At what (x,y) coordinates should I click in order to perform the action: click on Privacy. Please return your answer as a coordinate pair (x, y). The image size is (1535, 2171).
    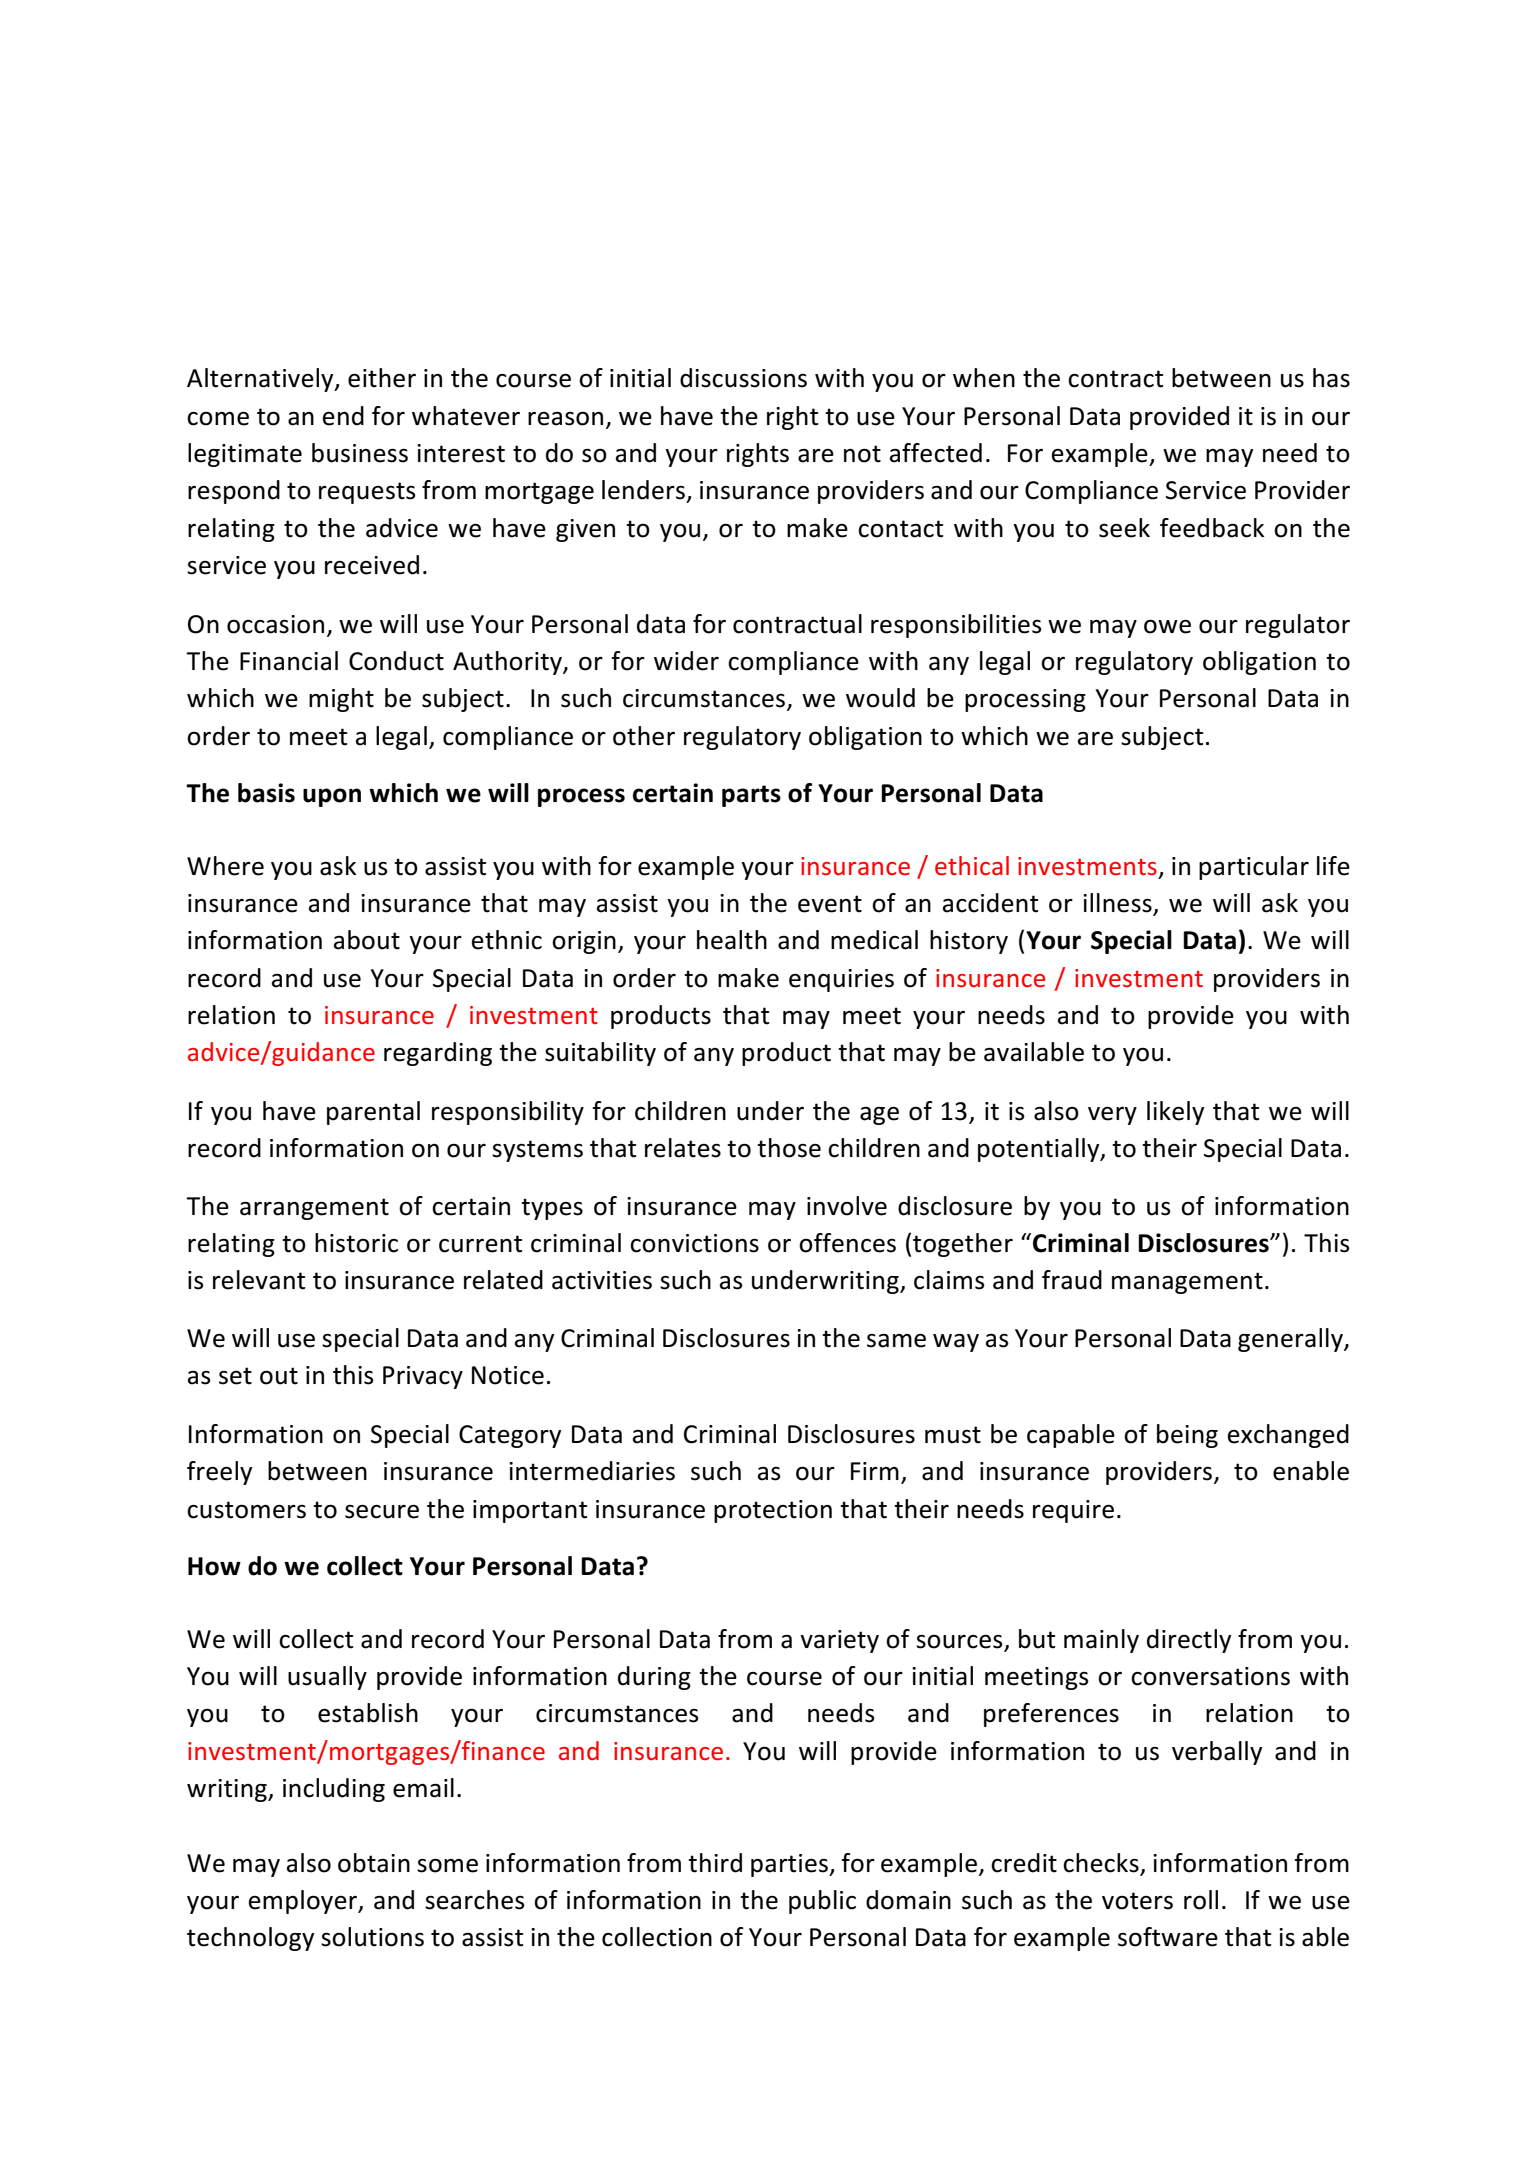
    Looking at the image, I should click on (423, 1377).
